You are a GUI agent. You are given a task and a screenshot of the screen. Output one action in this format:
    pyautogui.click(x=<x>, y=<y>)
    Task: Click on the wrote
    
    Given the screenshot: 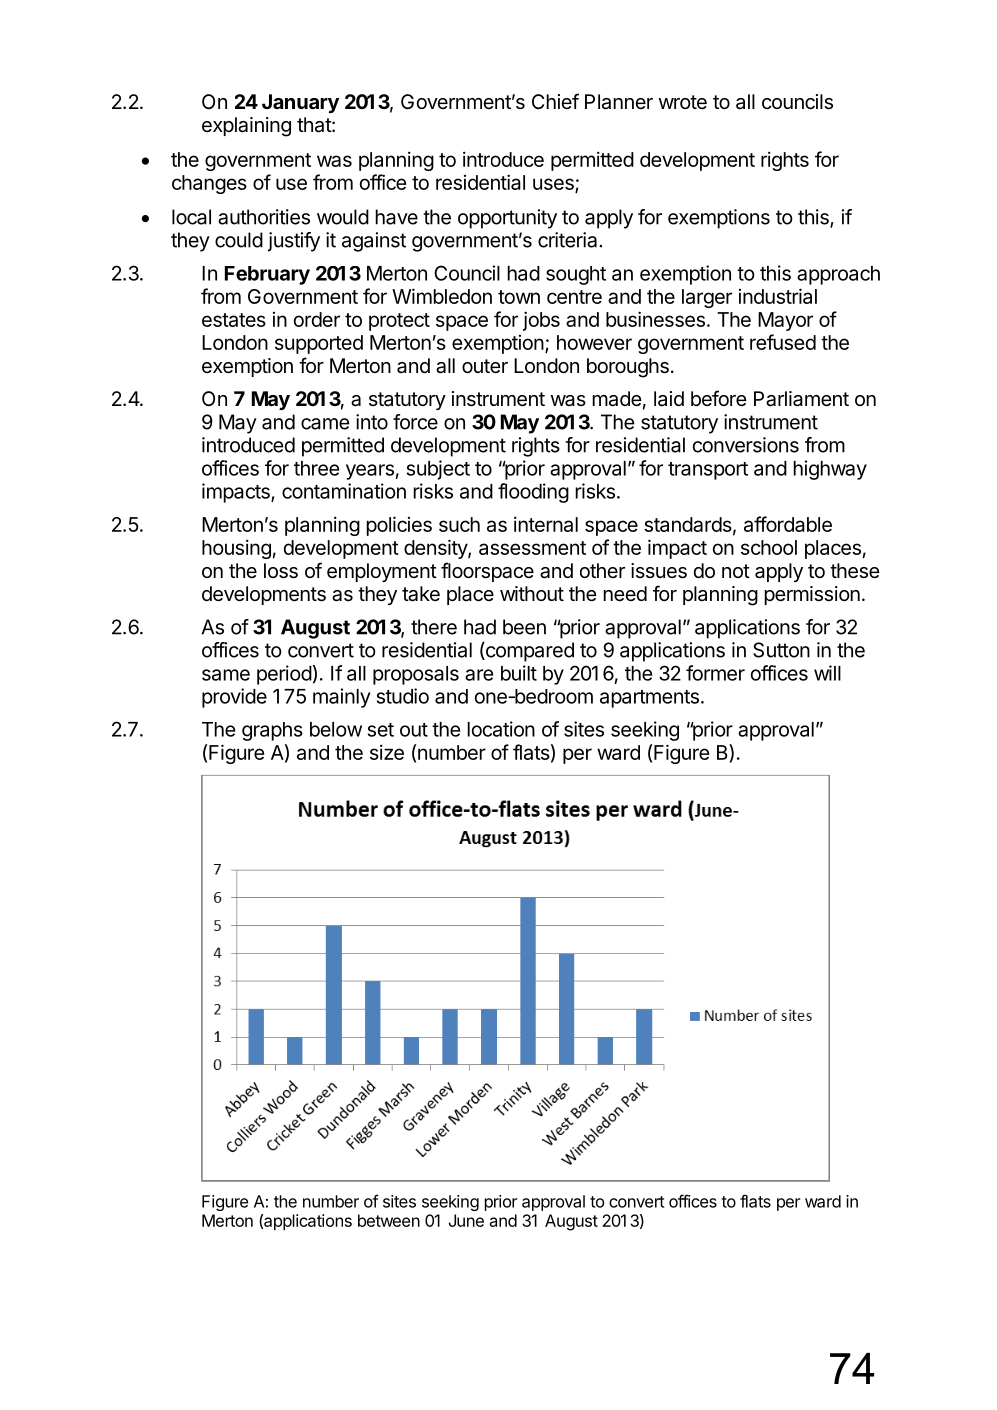 What is the action you would take?
    pyautogui.click(x=683, y=102)
